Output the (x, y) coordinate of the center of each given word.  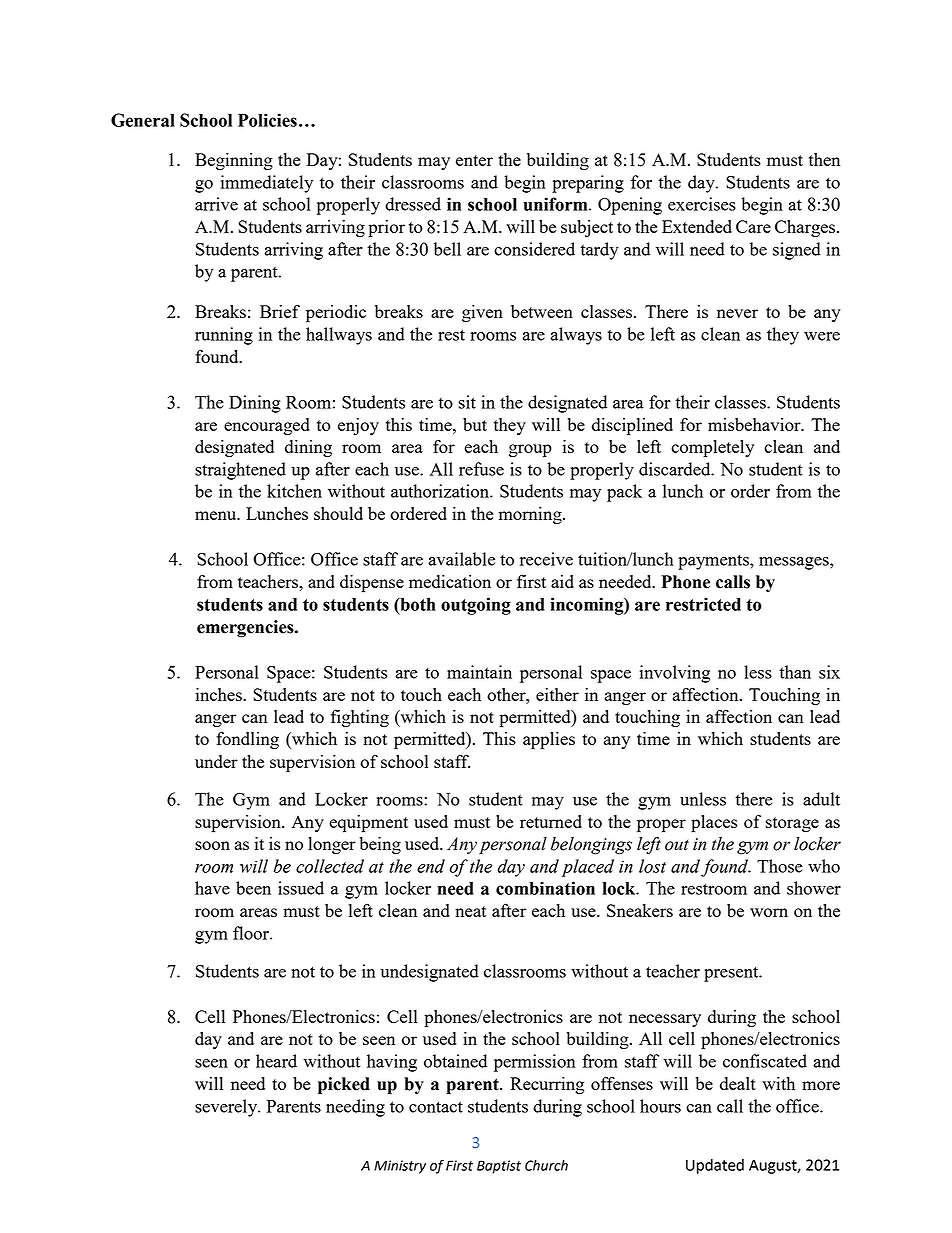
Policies (267, 120)
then (824, 159)
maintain (479, 672)
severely (227, 1108)
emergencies (246, 629)
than (795, 672)
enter (474, 160)
